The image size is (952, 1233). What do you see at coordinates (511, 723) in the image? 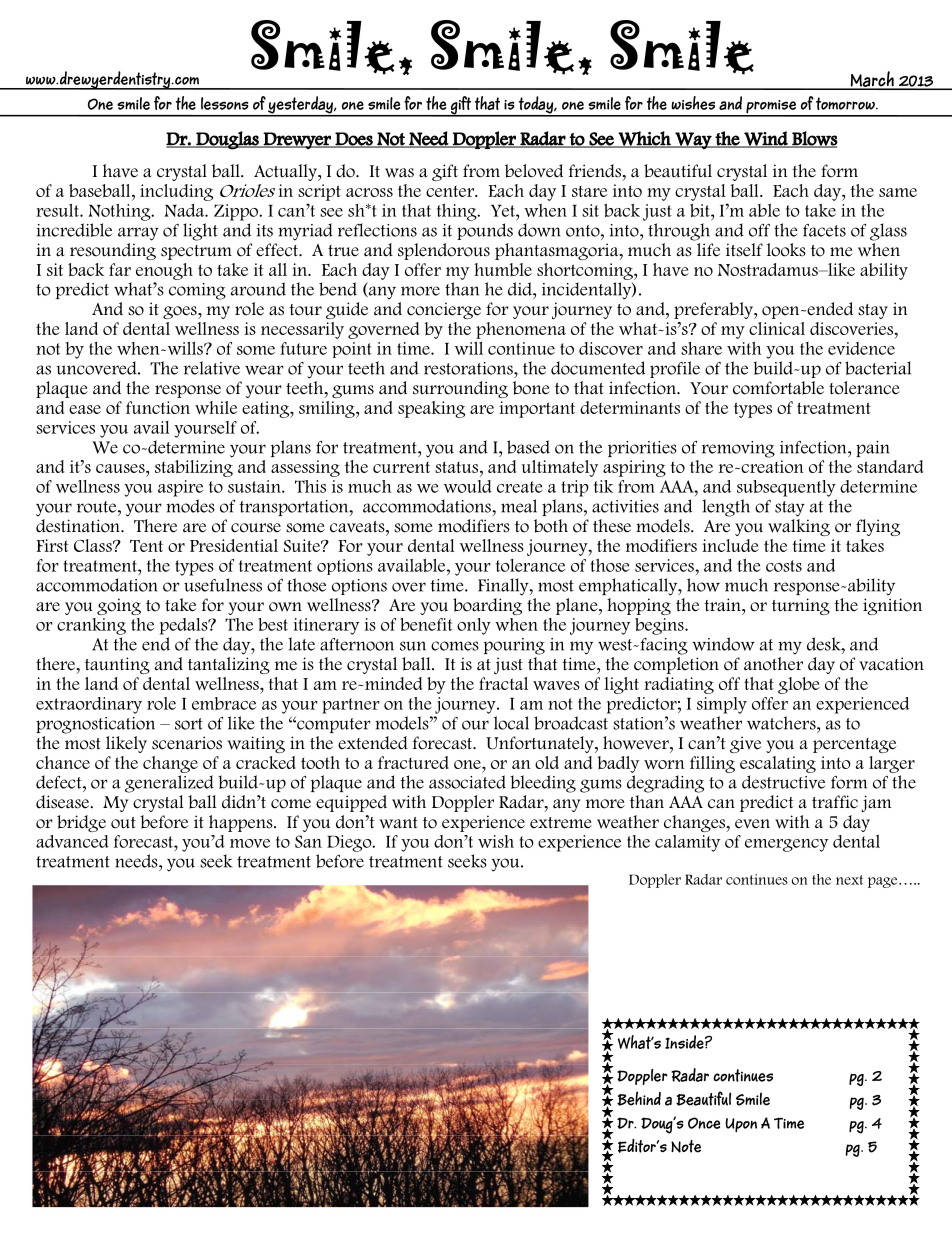
I see `local` at bounding box center [511, 723].
